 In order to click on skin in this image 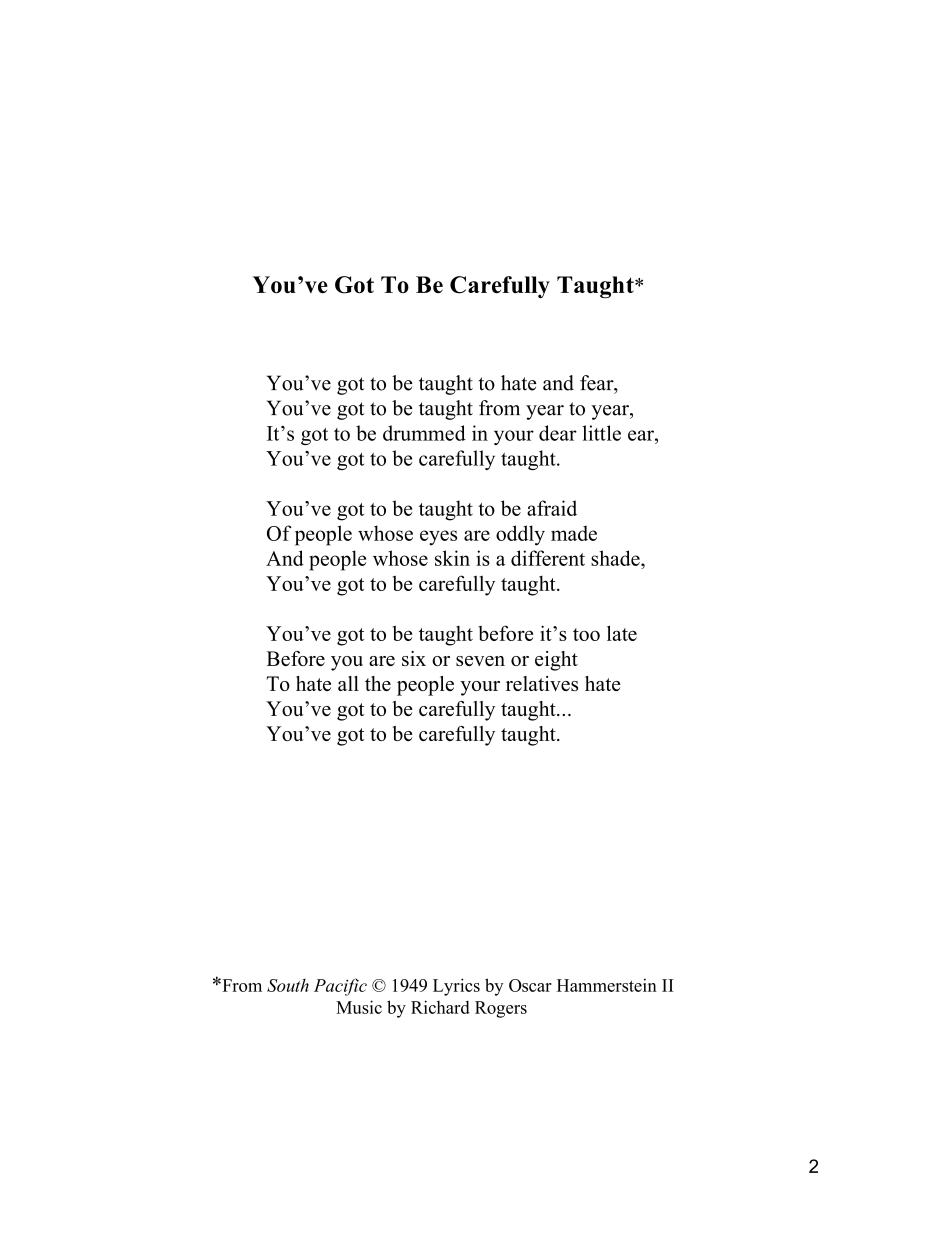, I will do `click(452, 558)`.
